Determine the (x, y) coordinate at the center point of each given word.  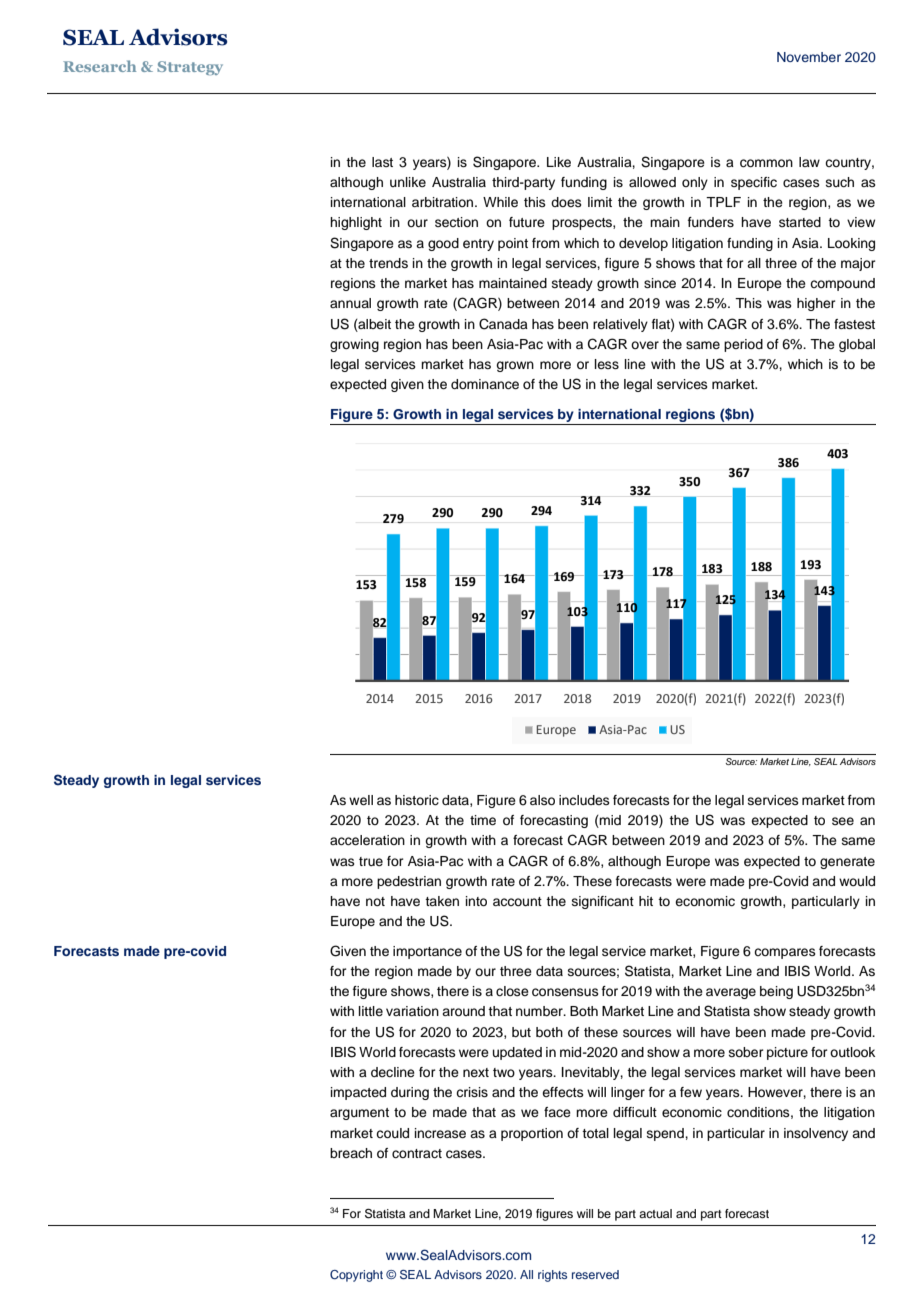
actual (655, 1213)
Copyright (356, 1276)
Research (99, 66)
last (382, 162)
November (809, 57)
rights (552, 1276)
